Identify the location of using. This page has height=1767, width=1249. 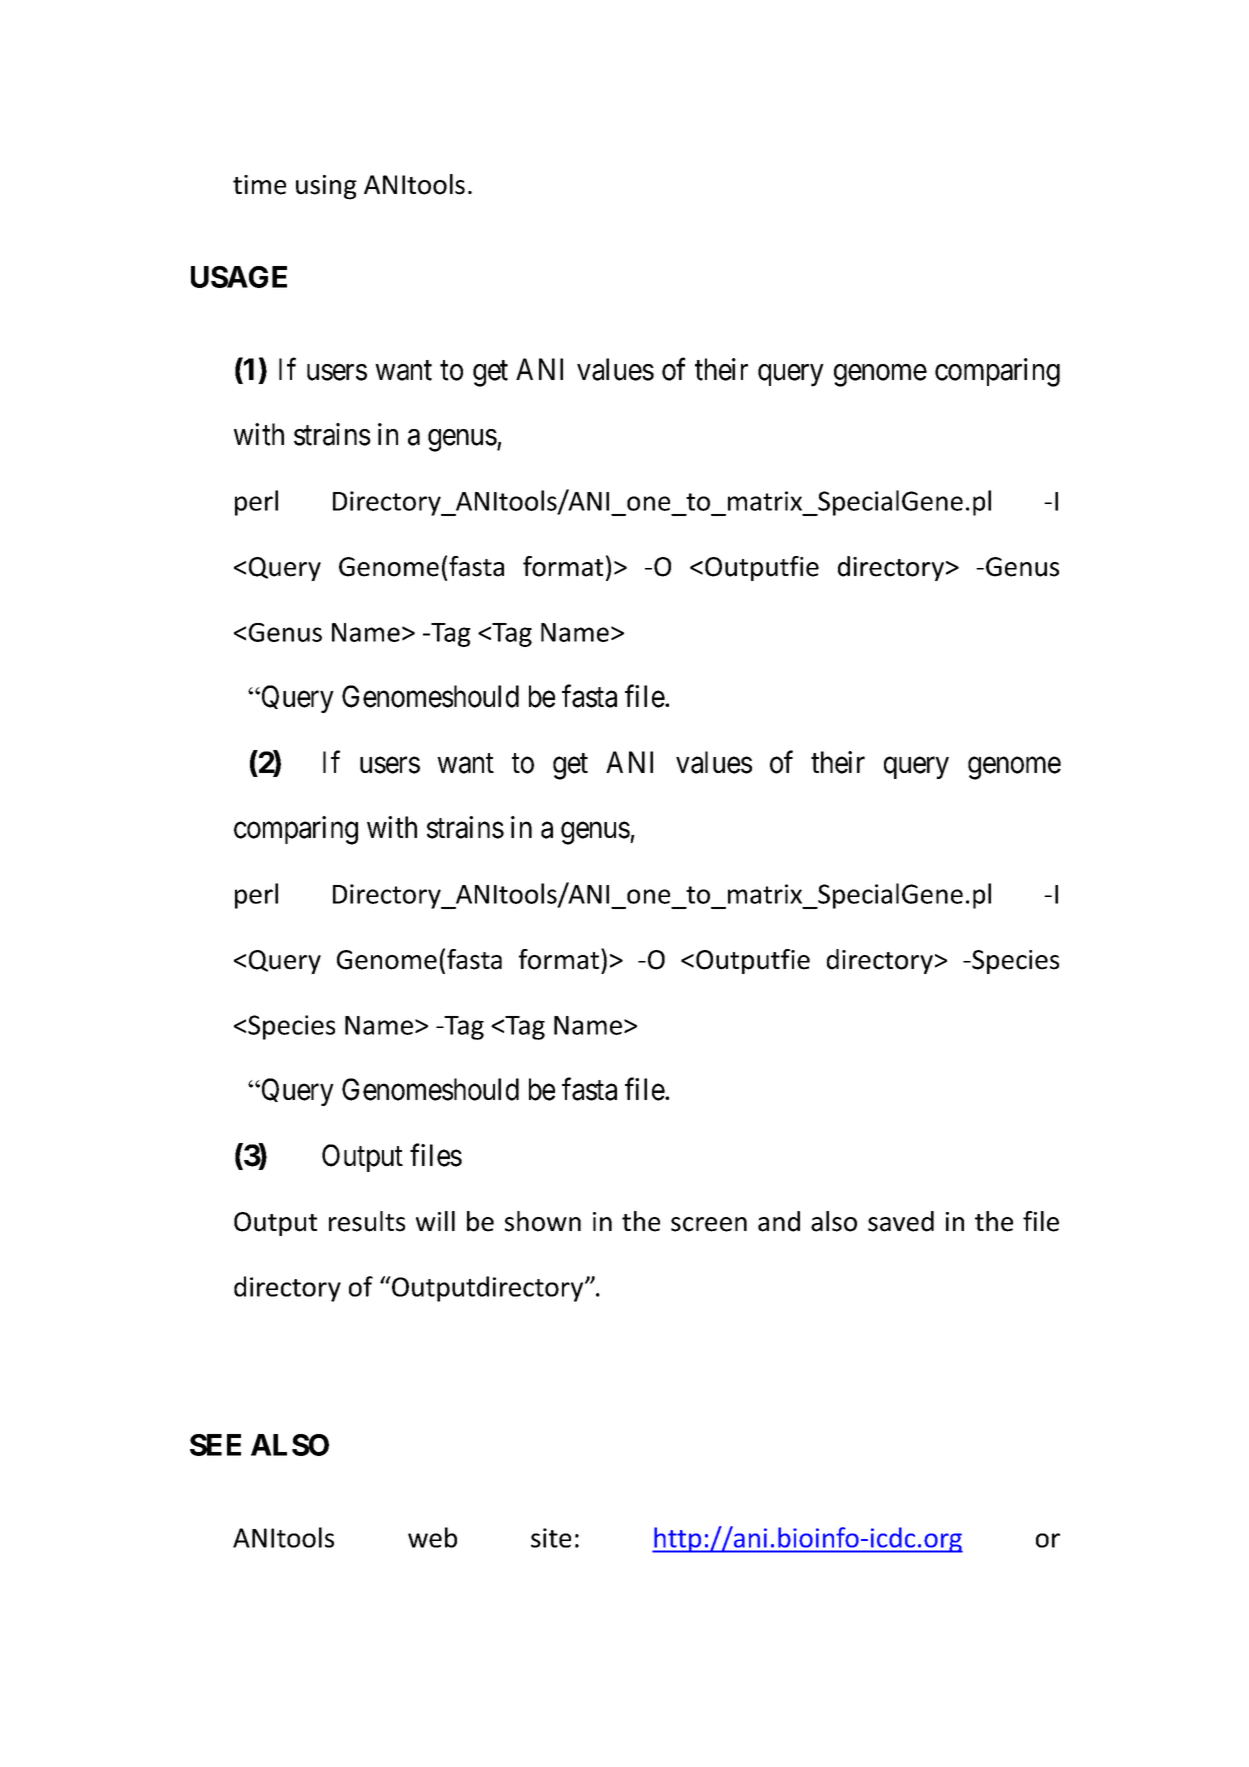
(326, 187).
